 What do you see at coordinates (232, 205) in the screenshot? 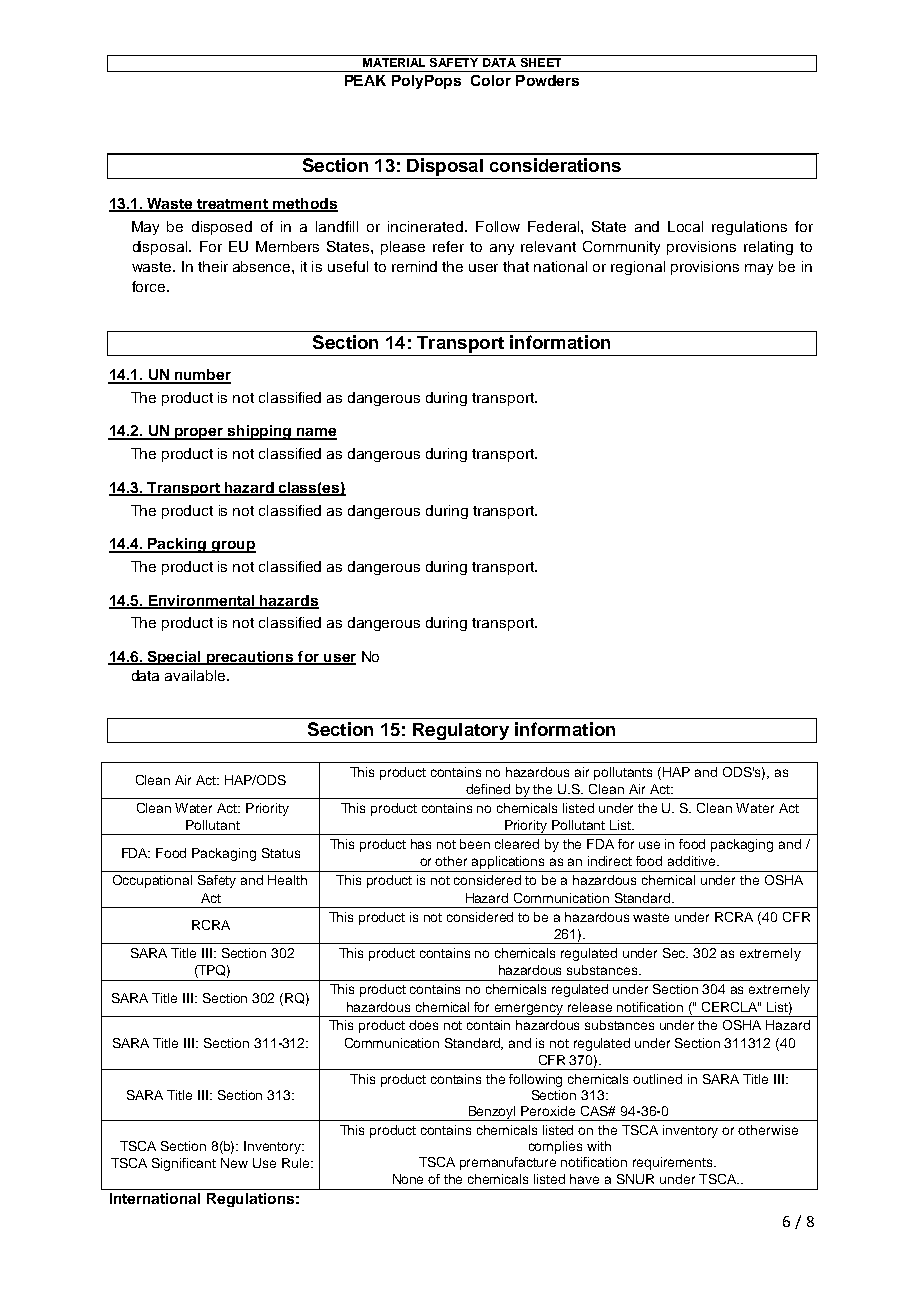
I see `treatment` at bounding box center [232, 205].
